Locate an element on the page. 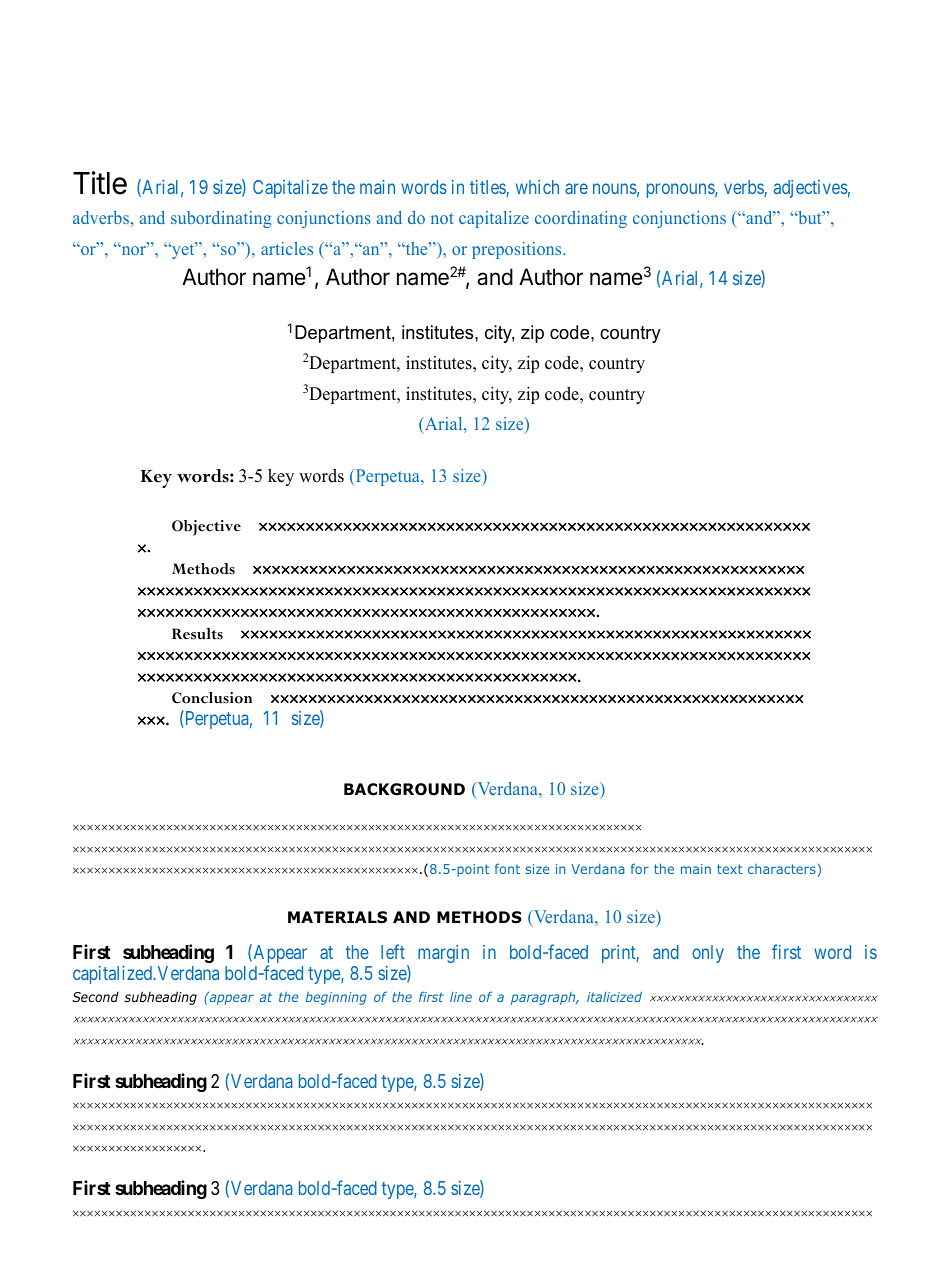 The image size is (949, 1288). text is located at coordinates (729, 869).
